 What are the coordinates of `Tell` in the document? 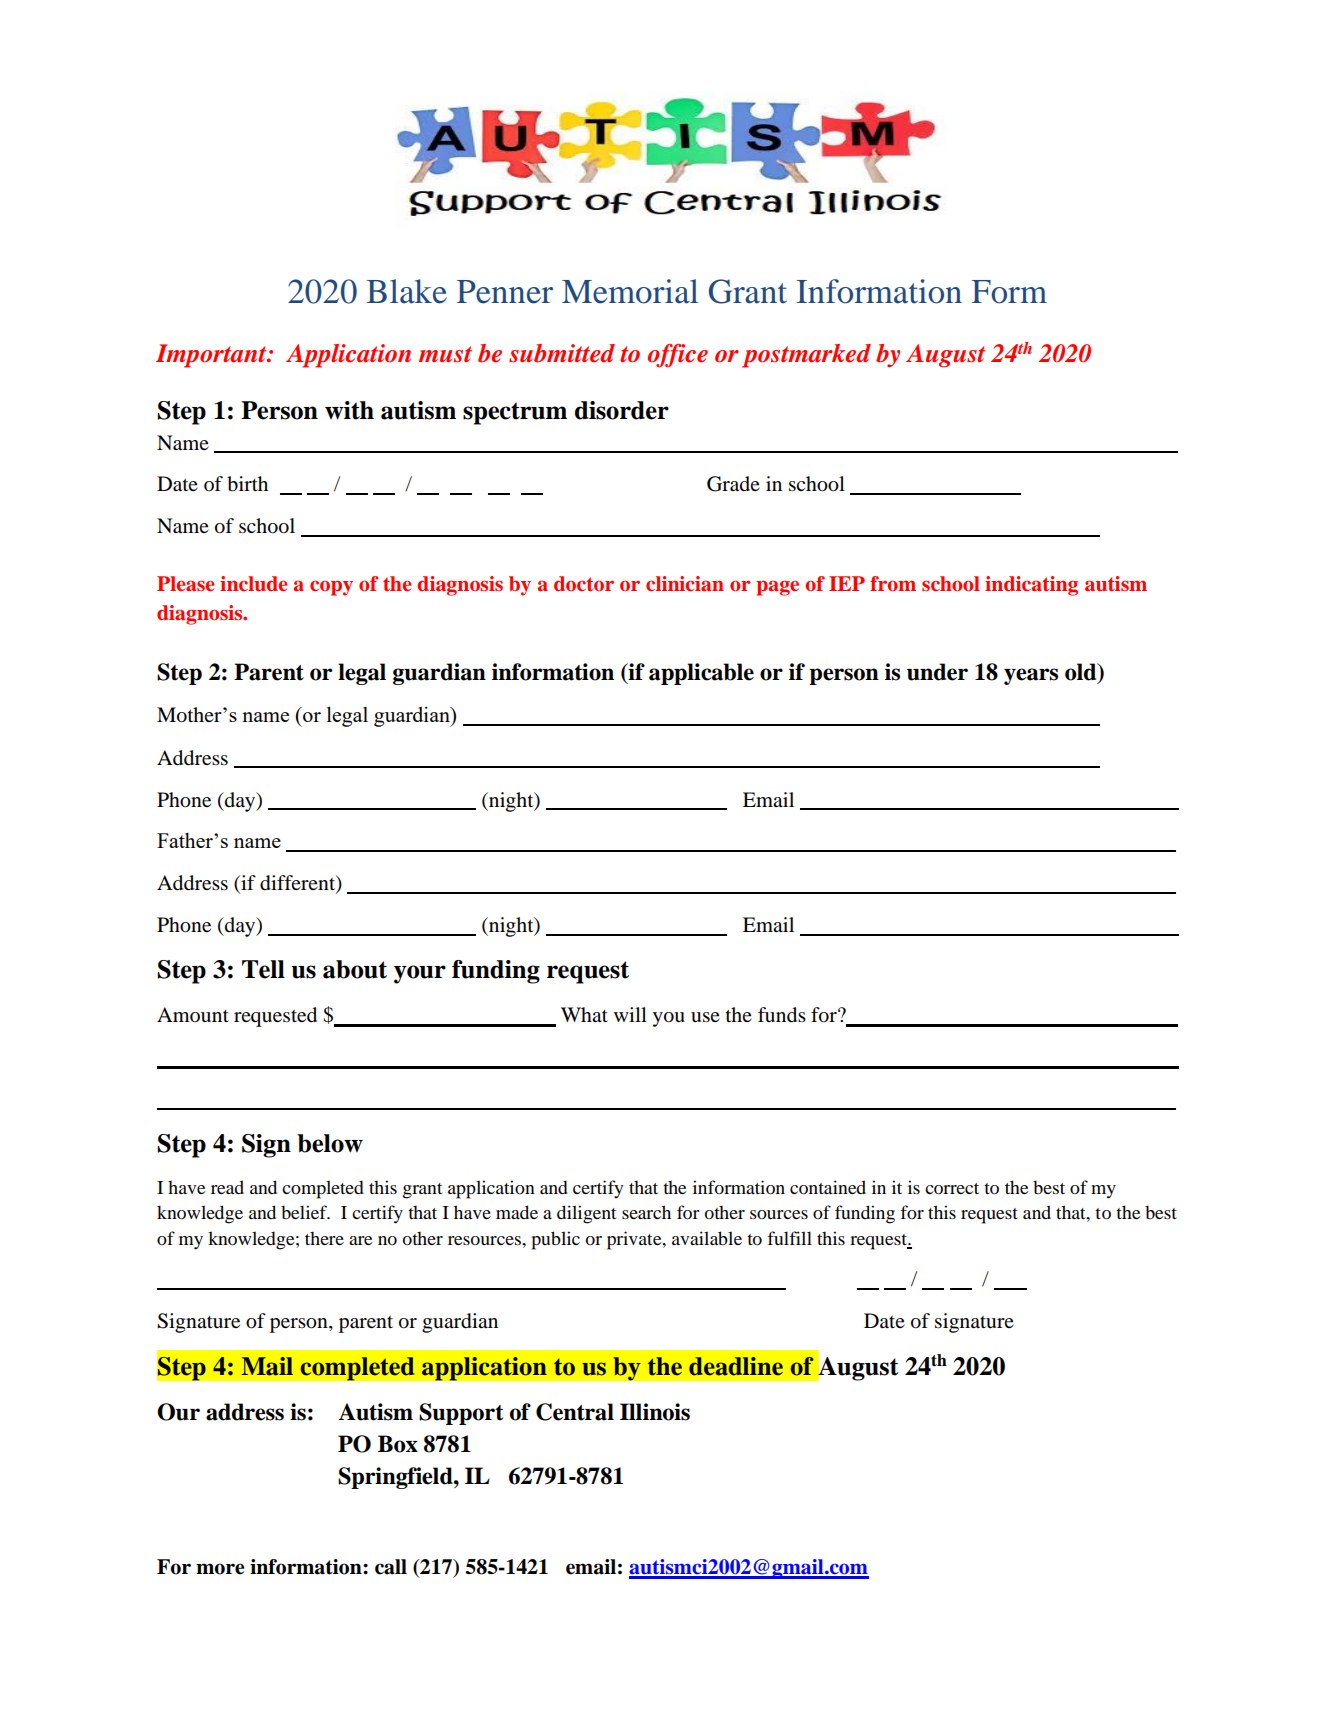 It's located at (263, 969).
